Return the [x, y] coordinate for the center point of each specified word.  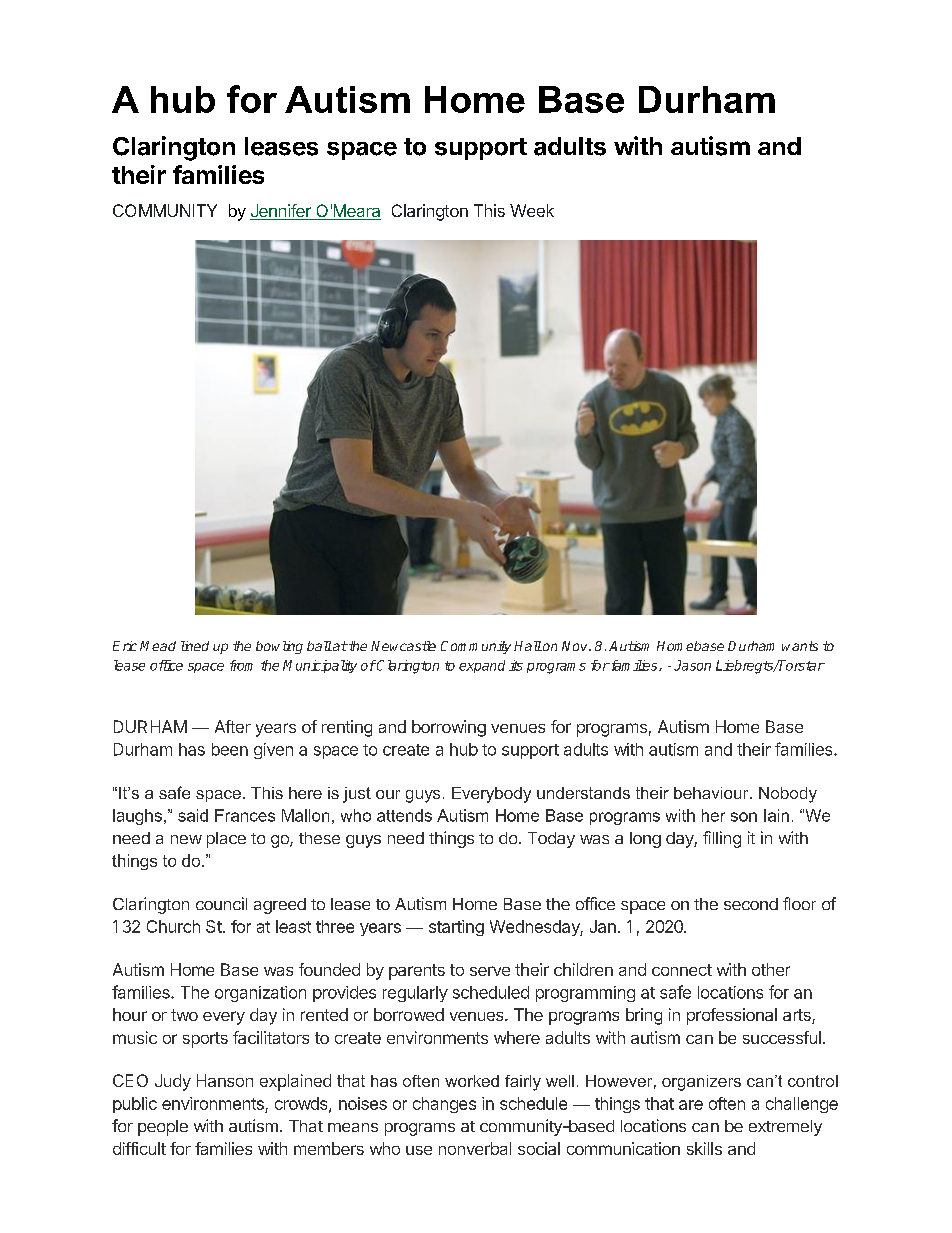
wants [800, 646]
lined [195, 646]
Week [532, 210]
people [163, 1128]
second [751, 904]
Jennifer [281, 212]
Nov [576, 646]
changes [444, 1105]
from [241, 665]
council [221, 903]
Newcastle [403, 646]
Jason [692, 665]
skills [704, 1148]
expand [482, 666]
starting [456, 928]
